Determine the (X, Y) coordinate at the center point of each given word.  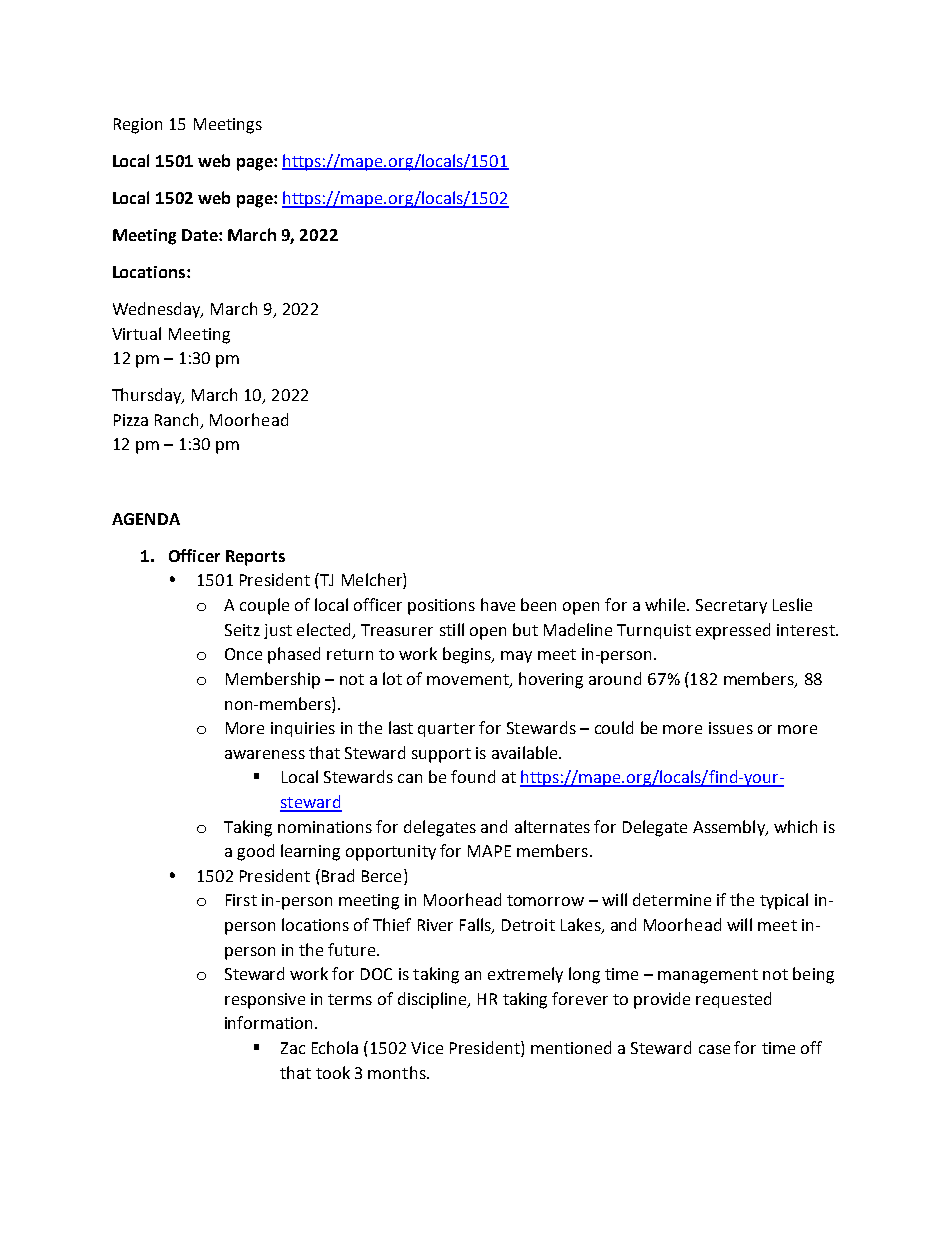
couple (264, 606)
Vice (427, 1048)
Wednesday (158, 310)
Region (138, 126)
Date (201, 235)
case (714, 1049)
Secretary (731, 606)
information (268, 1022)
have (498, 604)
